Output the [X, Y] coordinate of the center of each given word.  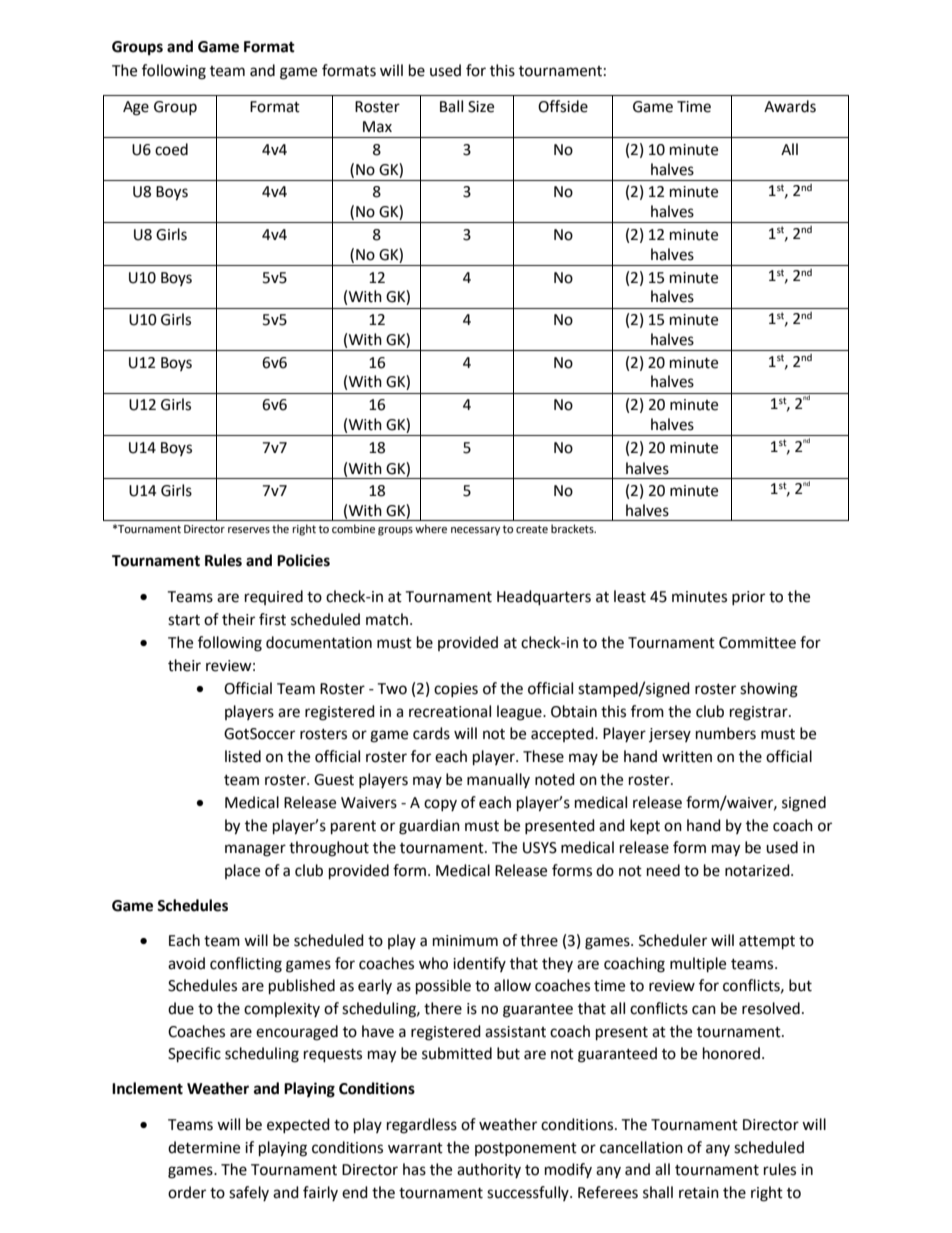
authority [489, 1170]
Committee [757, 643]
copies [456, 690]
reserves [249, 530]
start [184, 620]
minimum [465, 941]
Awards [790, 106]
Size [481, 107]
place [242, 871]
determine [204, 1147]
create [532, 529]
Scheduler [673, 940]
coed [171, 149]
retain [699, 1193]
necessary [475, 531]
